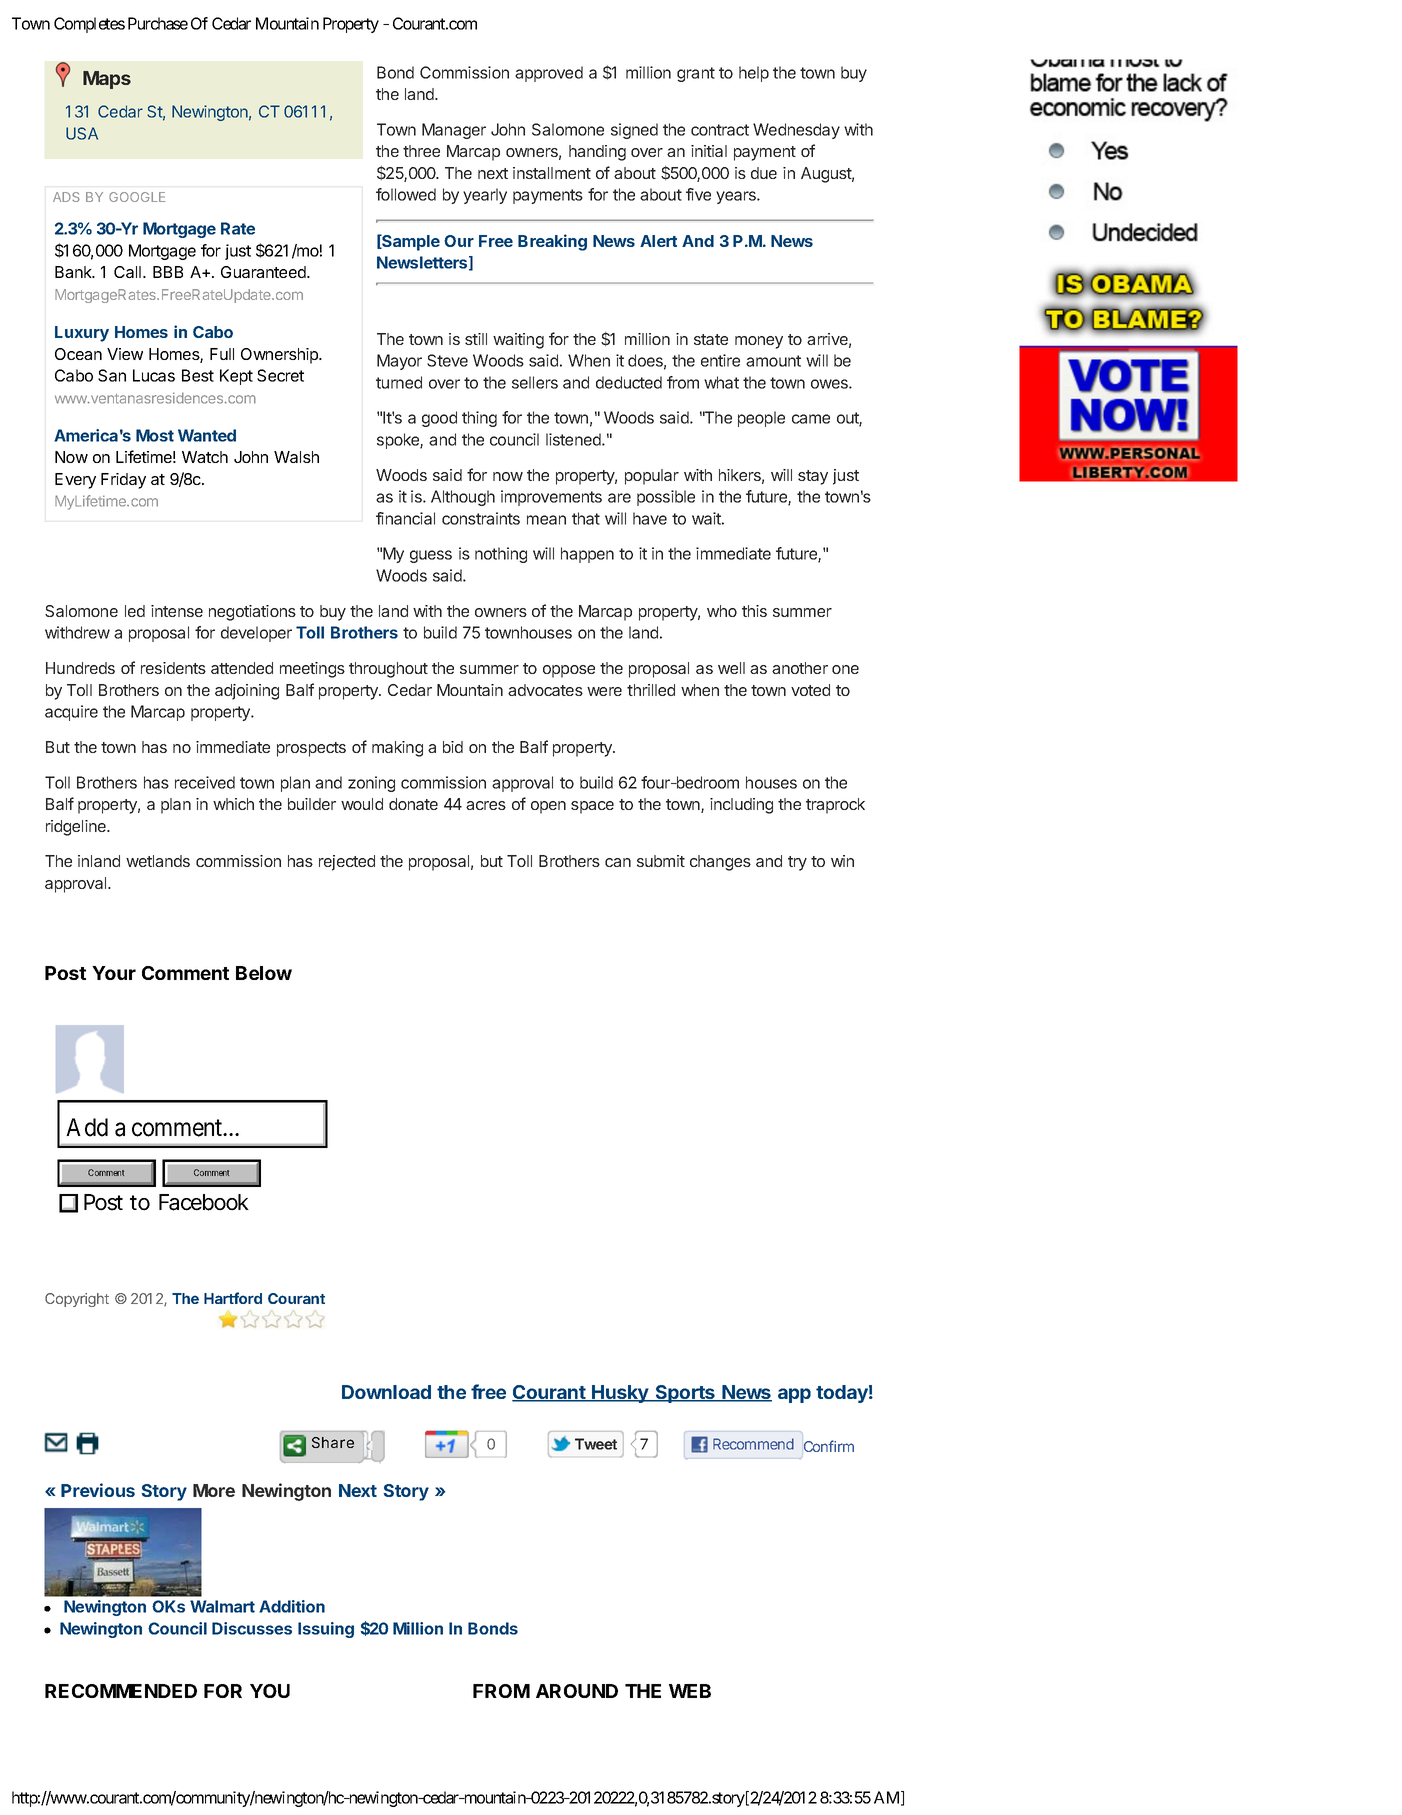 Image resolution: width=1402 pixels, height=1815 pixels. I want to click on people, so click(761, 419).
